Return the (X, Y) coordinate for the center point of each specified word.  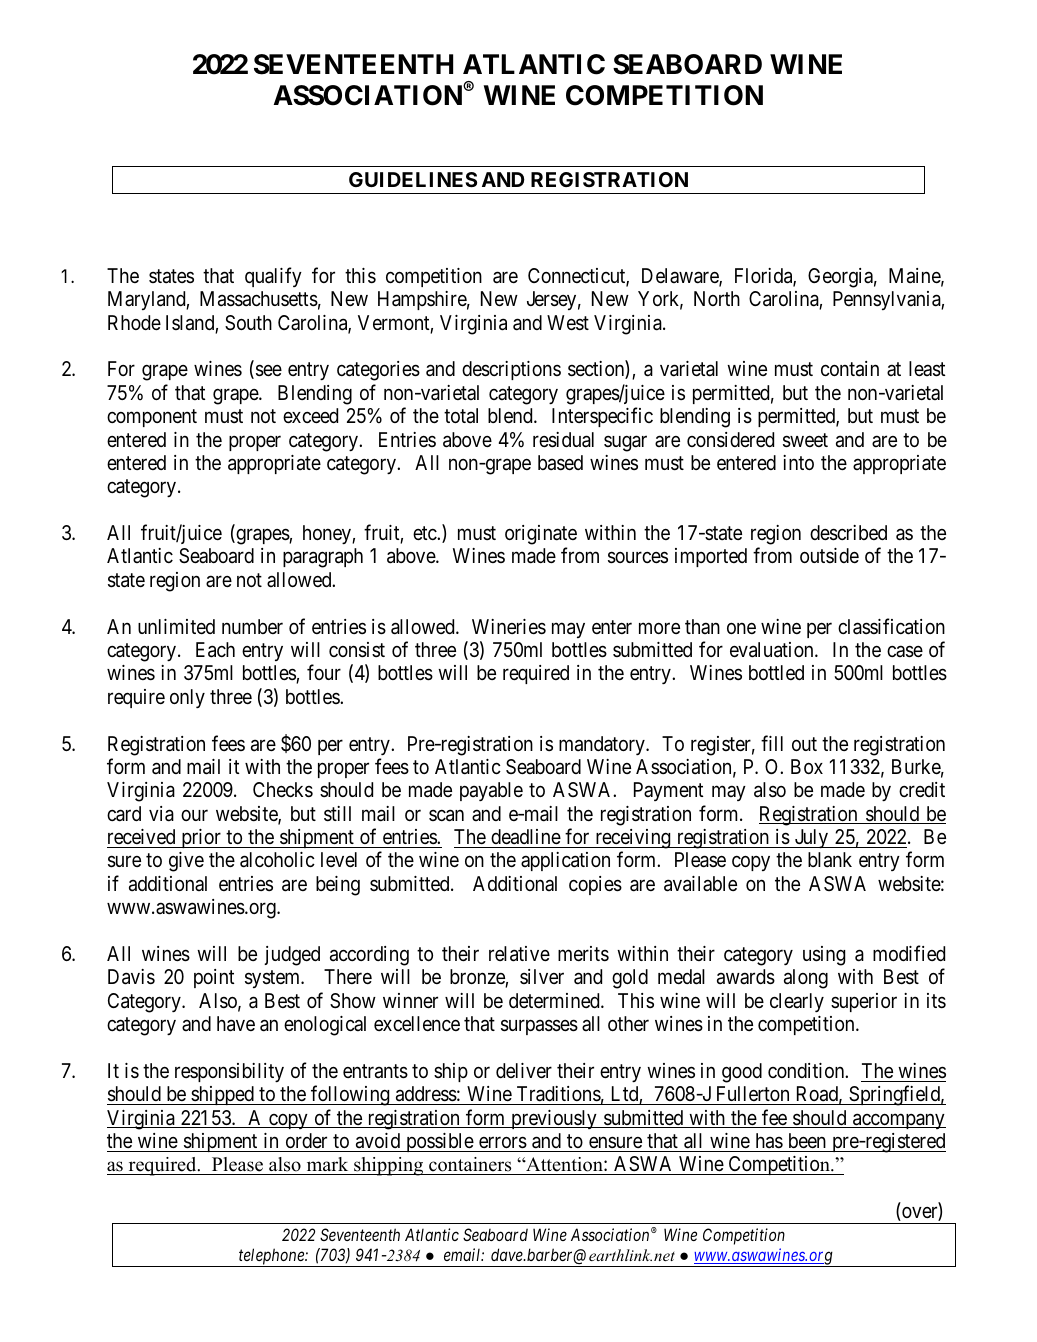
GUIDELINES (413, 179)
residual (563, 440)
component (152, 418)
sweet (805, 440)
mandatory (603, 745)
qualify (273, 277)
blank (830, 860)
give (186, 862)
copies (595, 885)
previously (554, 1119)
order (306, 1140)
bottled (776, 672)
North (717, 298)
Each (215, 650)
